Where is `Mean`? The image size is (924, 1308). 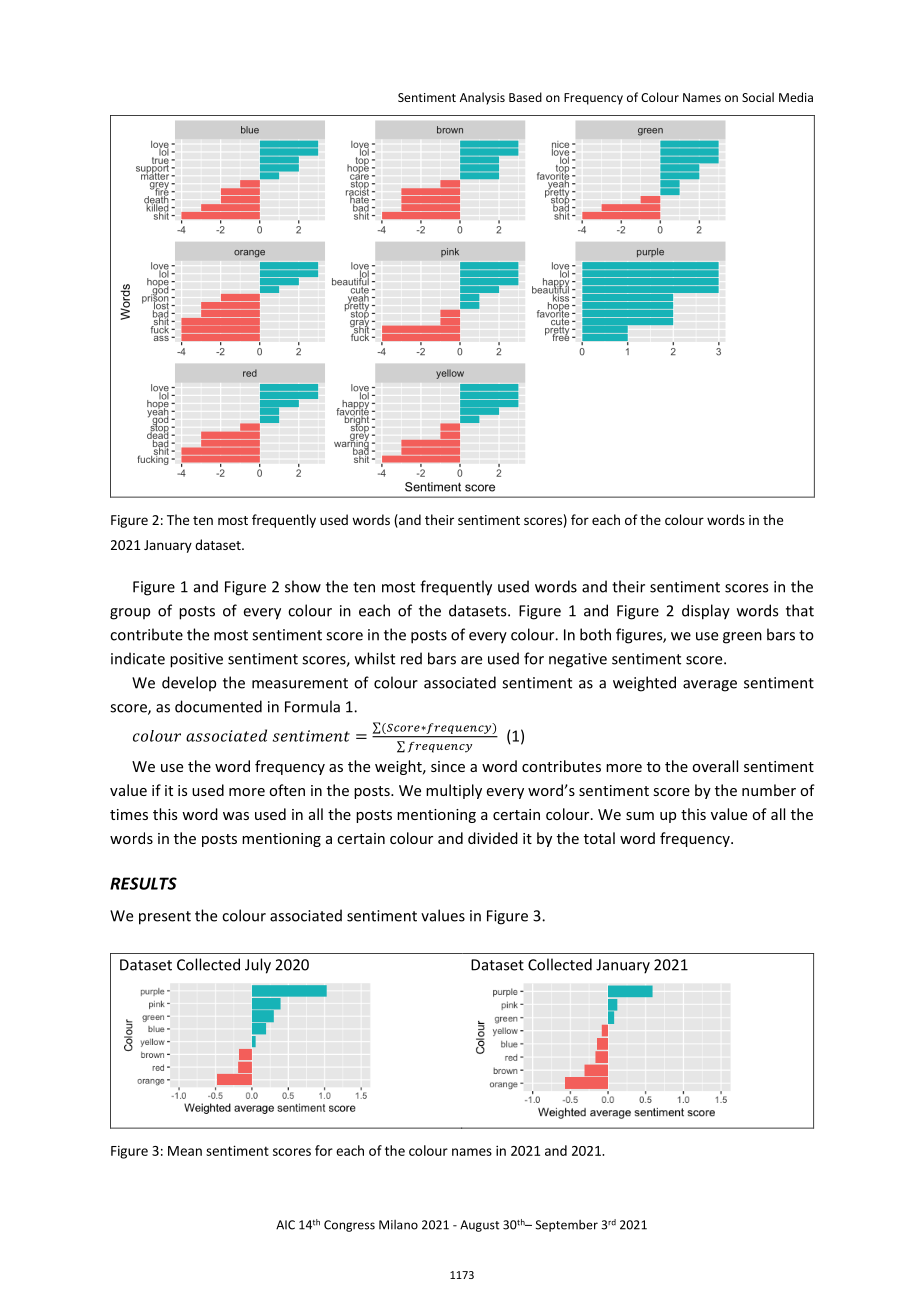 Mean is located at coordinates (185, 1151).
